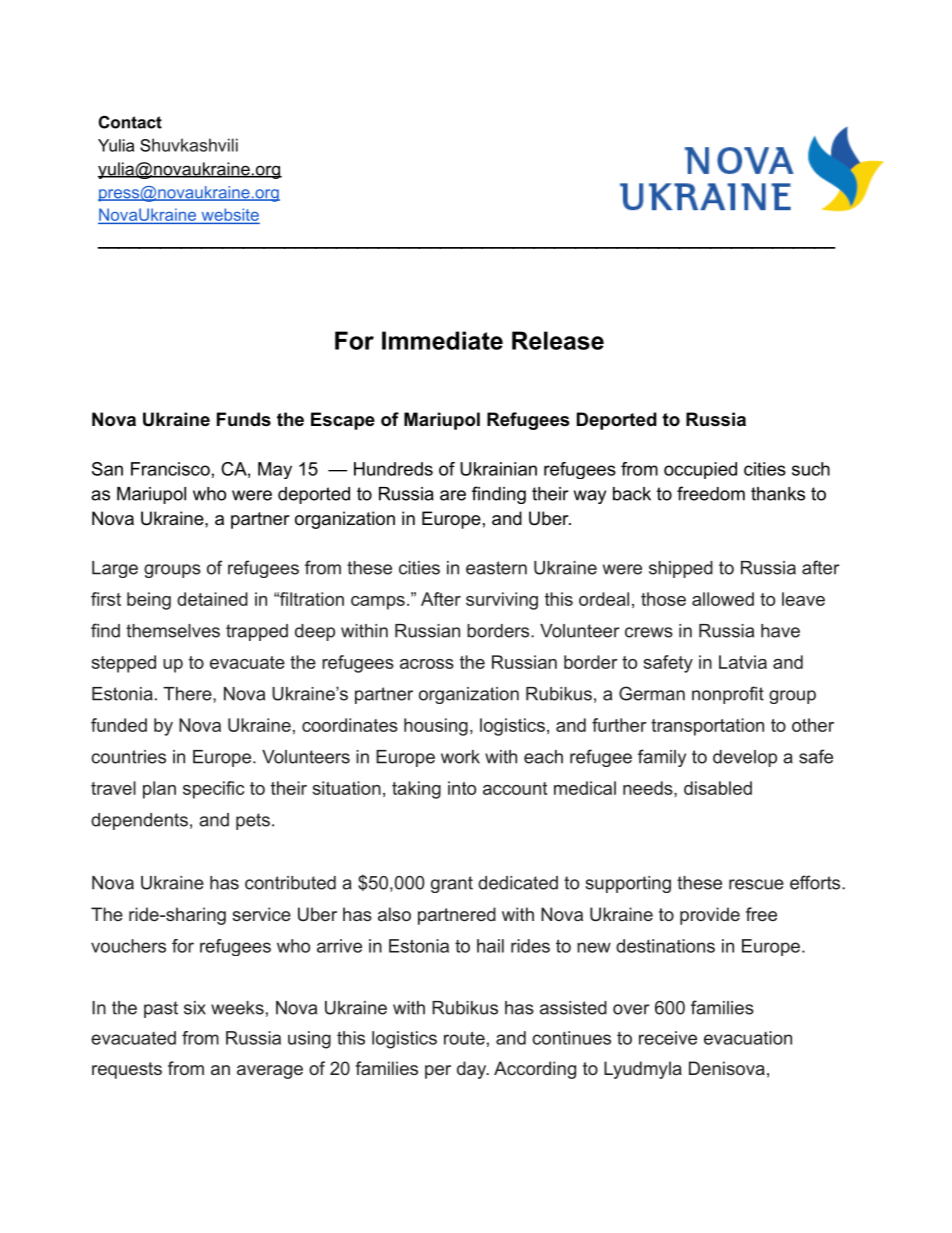  What do you see at coordinates (195, 1008) in the page?
I see `six` at bounding box center [195, 1008].
